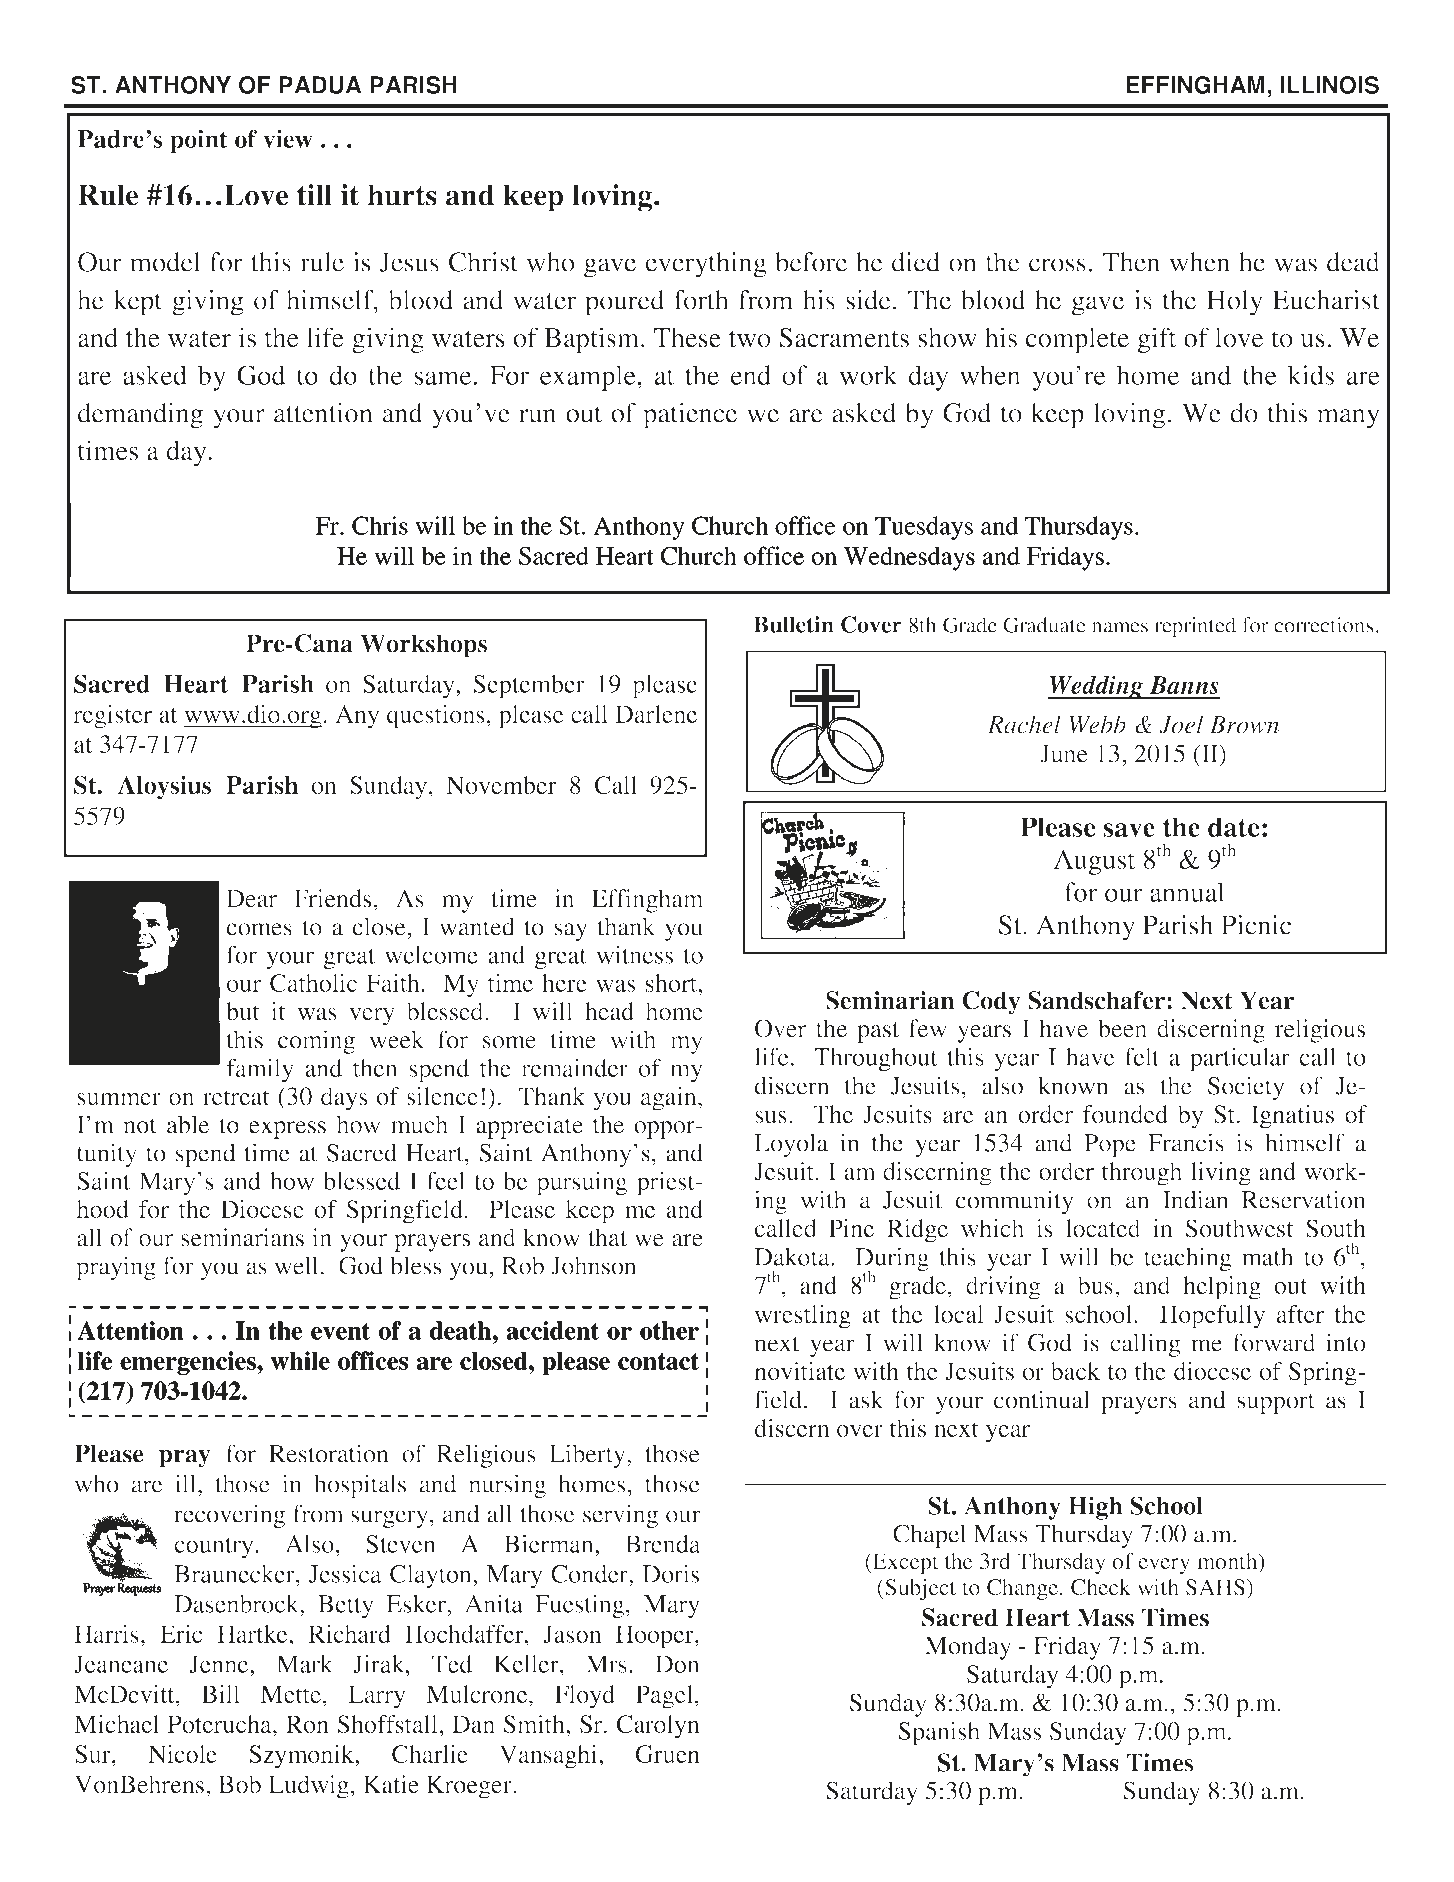  Describe the element at coordinates (794, 624) in the screenshot. I see `Bulletin` at that location.
